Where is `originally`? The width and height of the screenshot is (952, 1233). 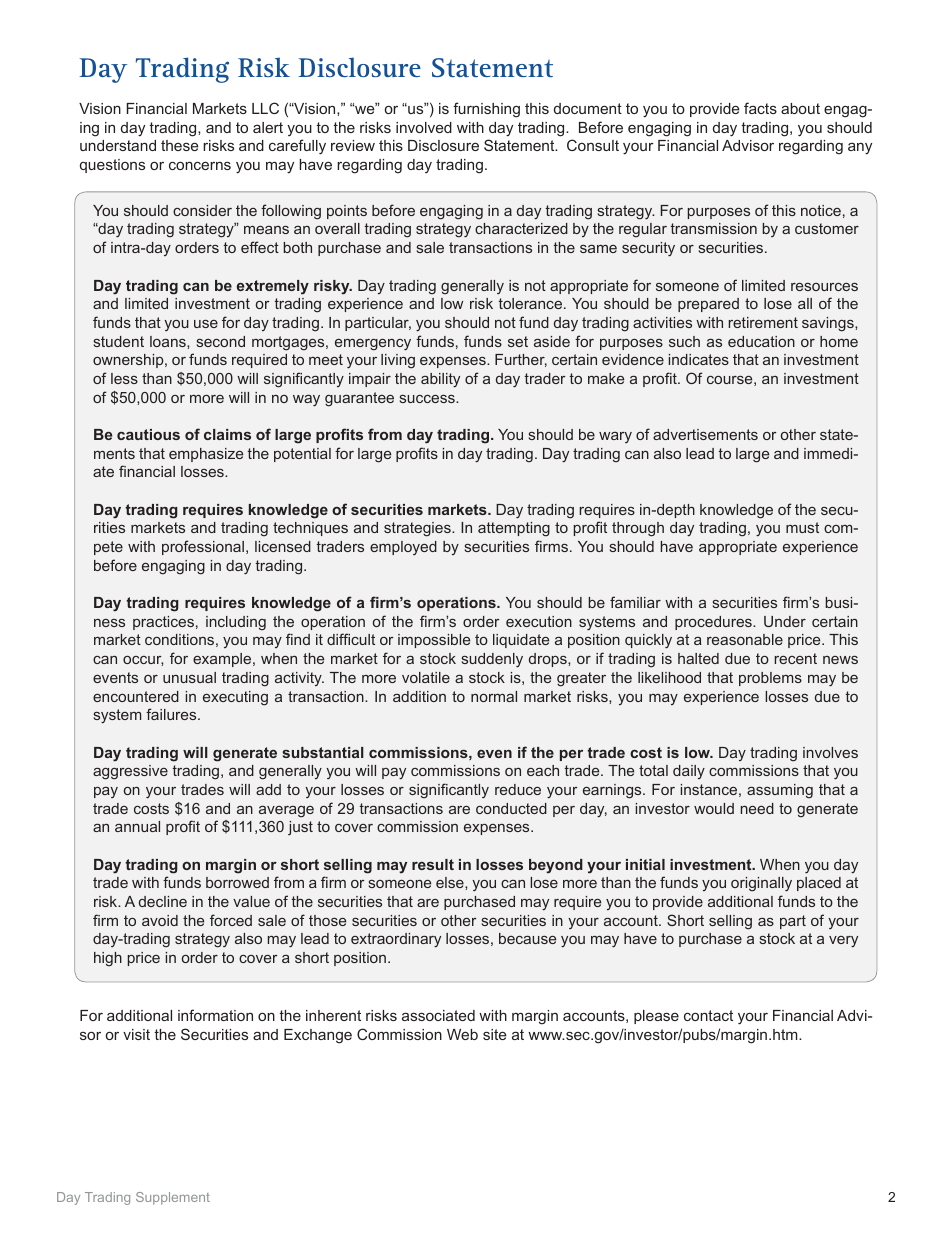
originally is located at coordinates (761, 884).
